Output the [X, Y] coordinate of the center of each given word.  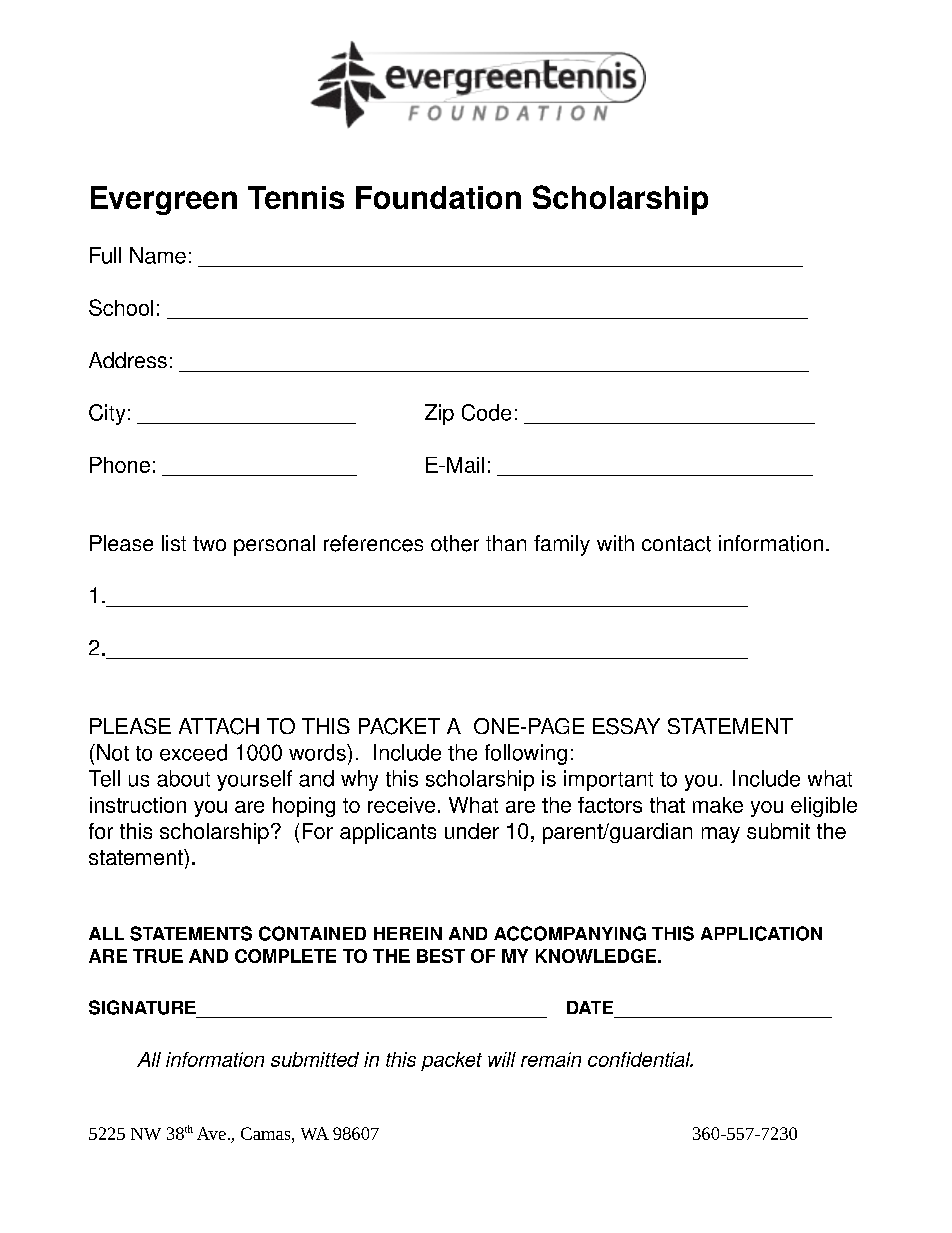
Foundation [438, 197]
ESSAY [626, 726]
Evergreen [164, 200]
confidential [640, 1059]
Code [486, 412]
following [526, 754]
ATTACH [219, 726]
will [502, 1059]
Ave [211, 1133]
